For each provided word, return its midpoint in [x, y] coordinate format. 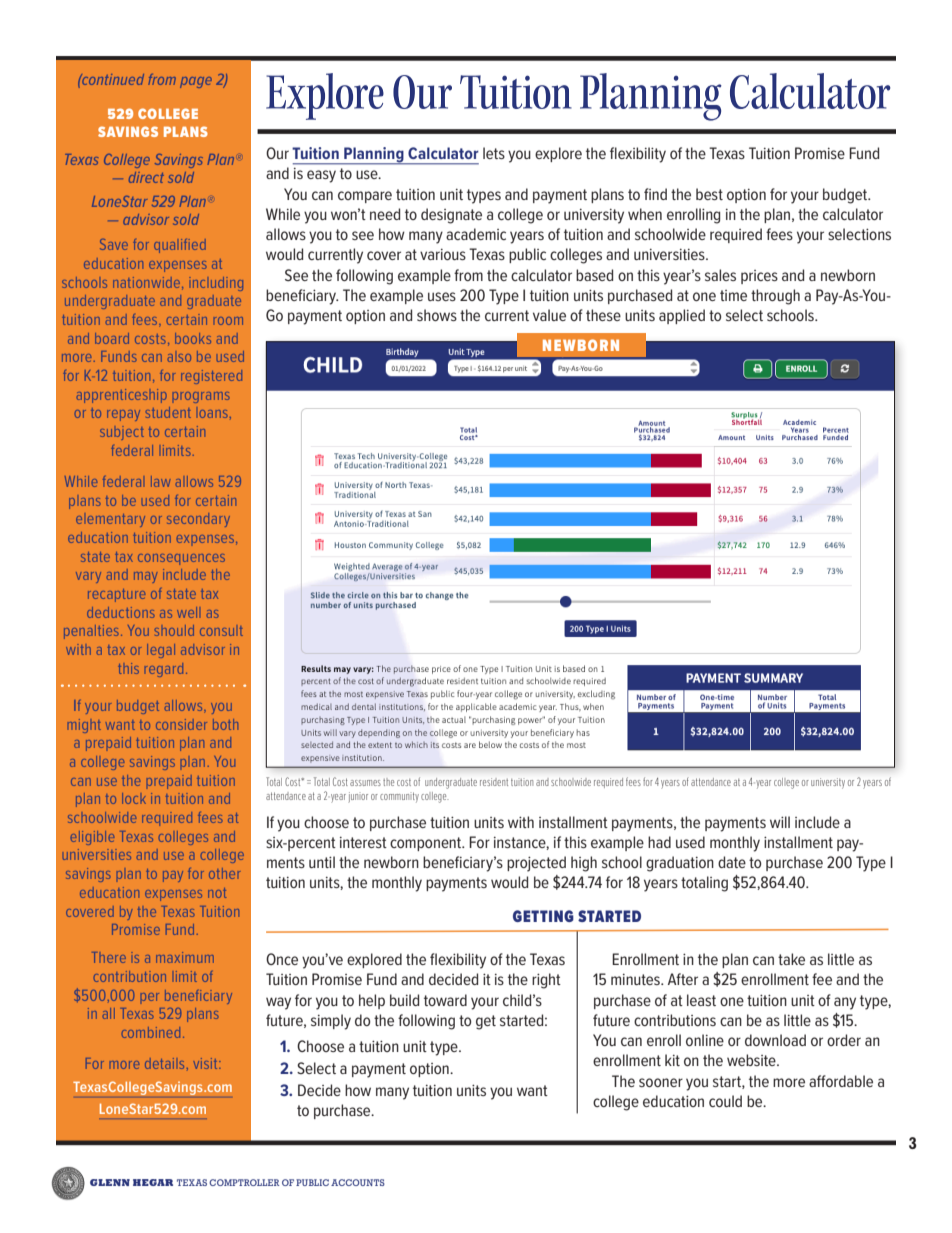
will [780, 822]
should [174, 630]
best [709, 194]
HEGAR [153, 1182]
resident [494, 782]
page [196, 82]
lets [494, 153]
